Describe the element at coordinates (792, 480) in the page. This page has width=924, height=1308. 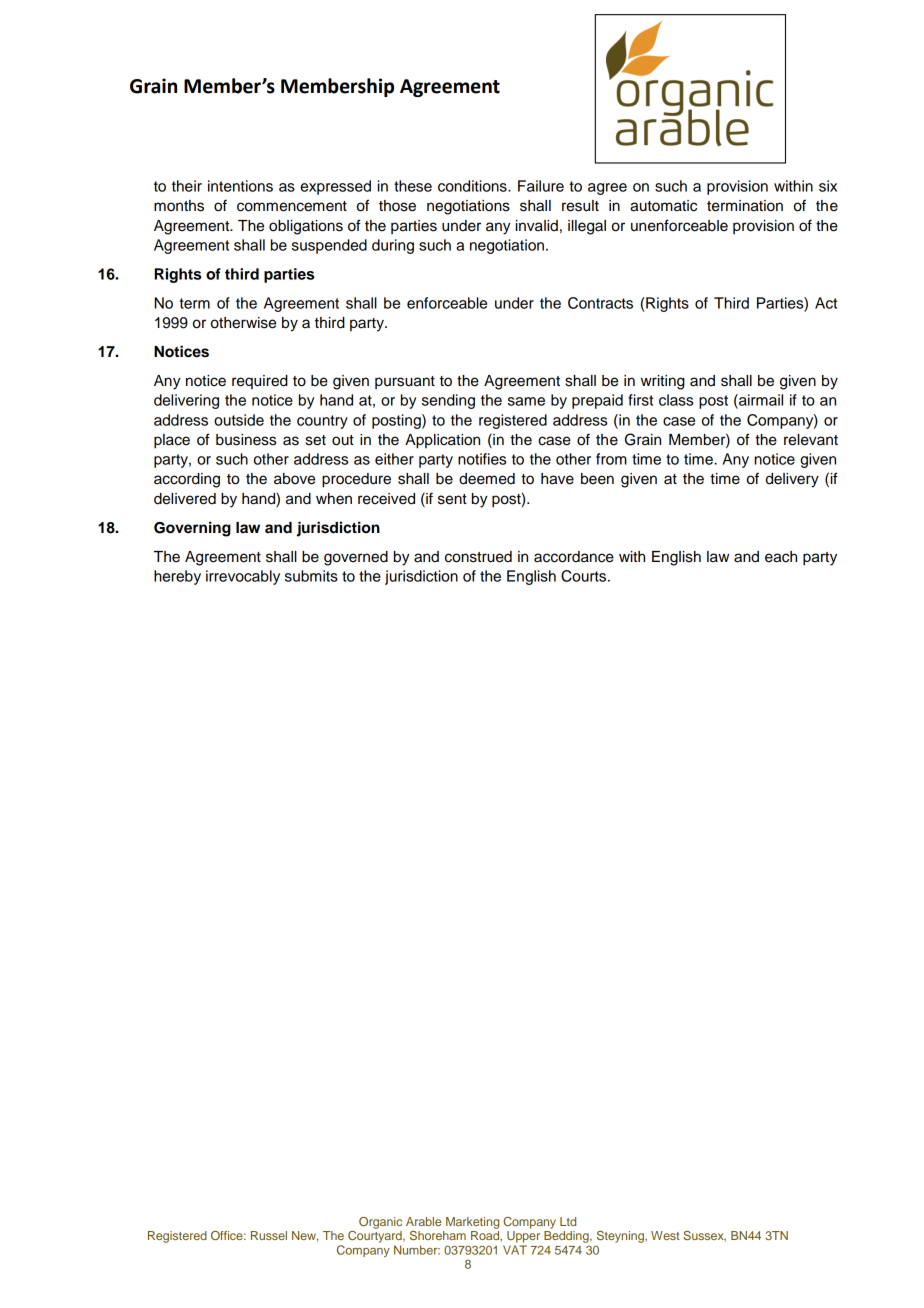
I see `delivery` at that location.
